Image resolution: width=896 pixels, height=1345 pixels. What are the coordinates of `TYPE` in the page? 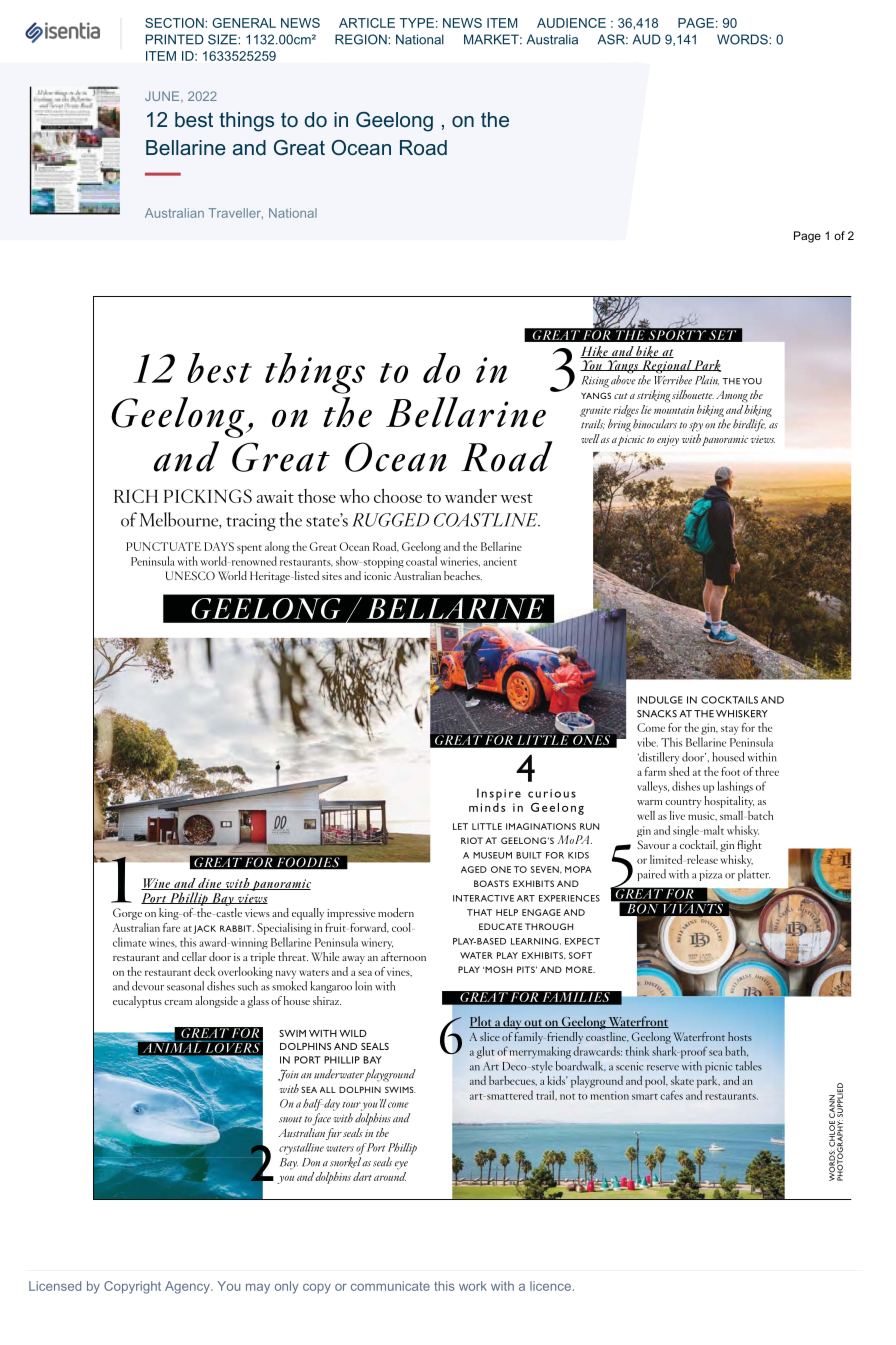 It's located at (417, 23).
